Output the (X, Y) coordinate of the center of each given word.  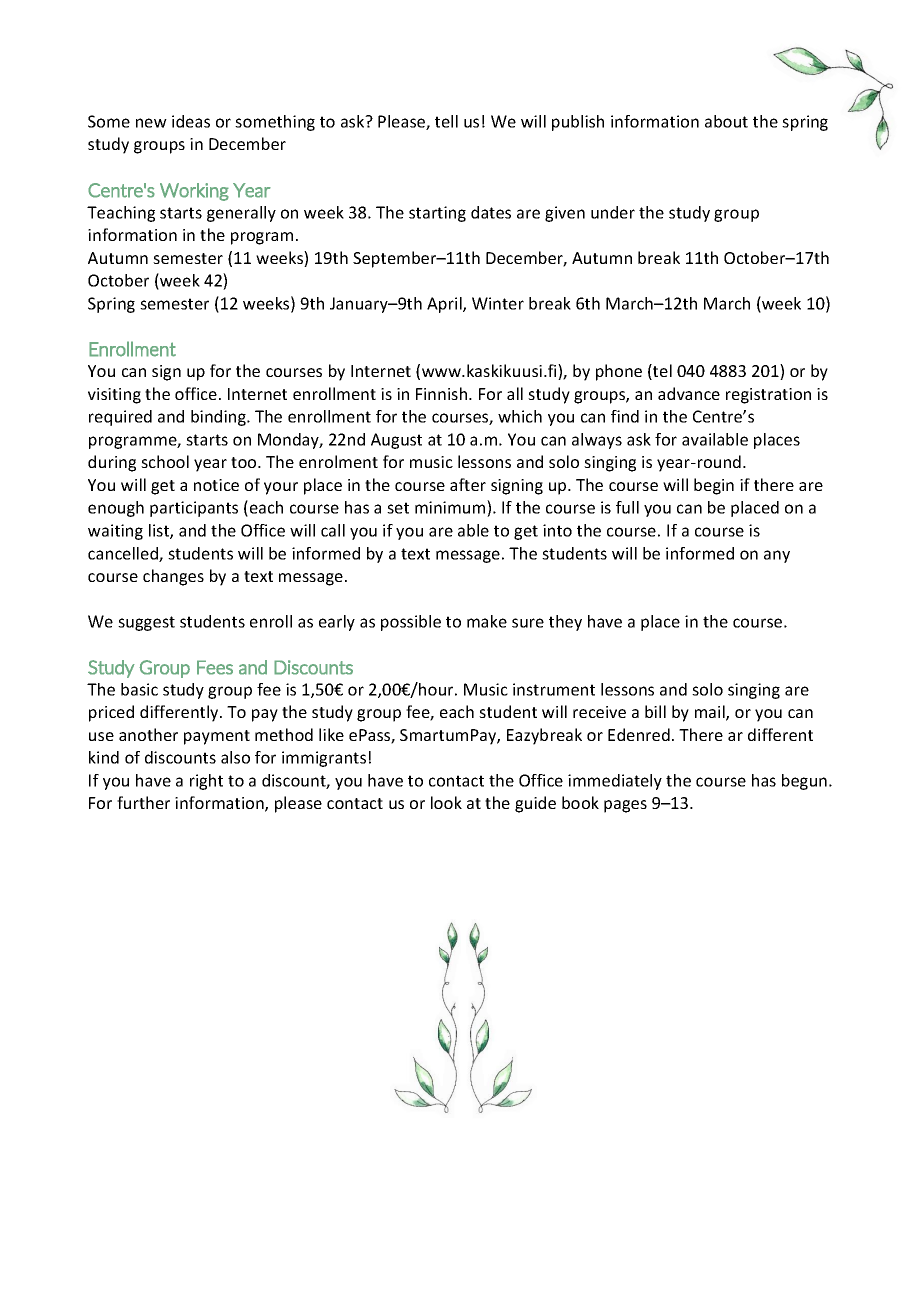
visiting (114, 396)
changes (173, 577)
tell (446, 121)
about (726, 121)
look (446, 802)
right (206, 782)
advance (689, 393)
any (777, 556)
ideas (191, 121)
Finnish (441, 393)
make (487, 621)
